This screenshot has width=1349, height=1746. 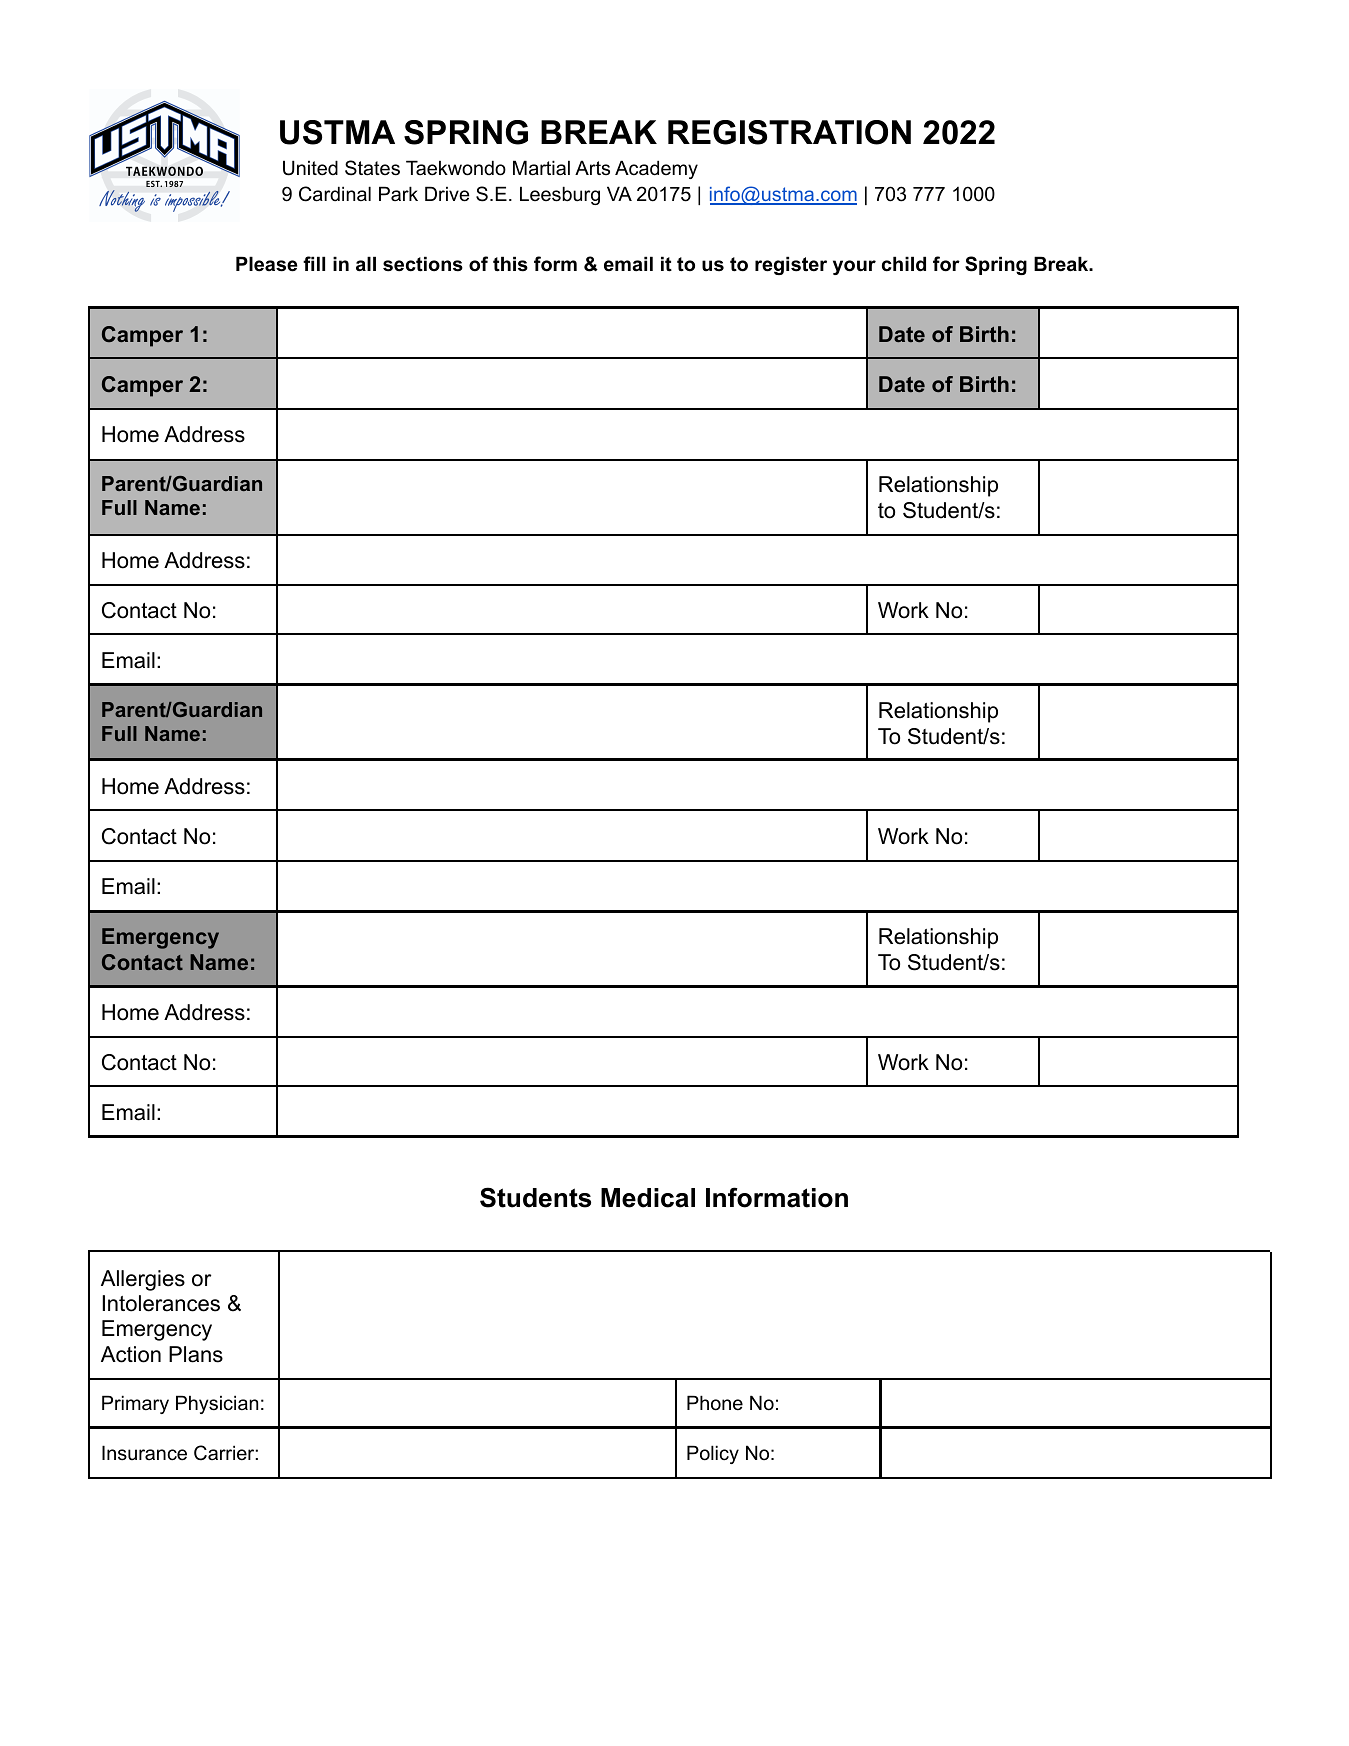 I want to click on Physician, so click(x=217, y=1404).
